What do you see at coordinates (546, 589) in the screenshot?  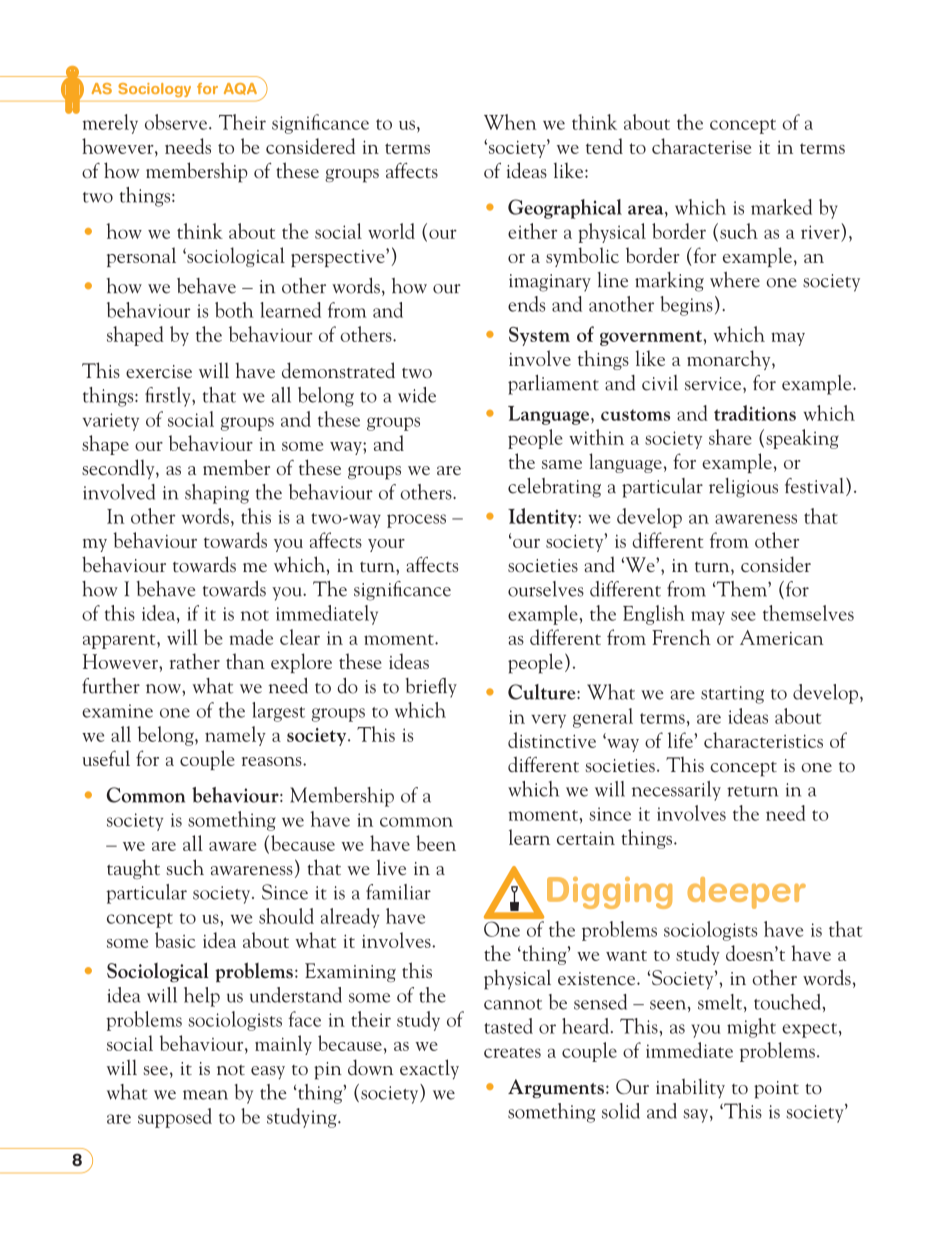 I see `ourselves` at bounding box center [546, 589].
